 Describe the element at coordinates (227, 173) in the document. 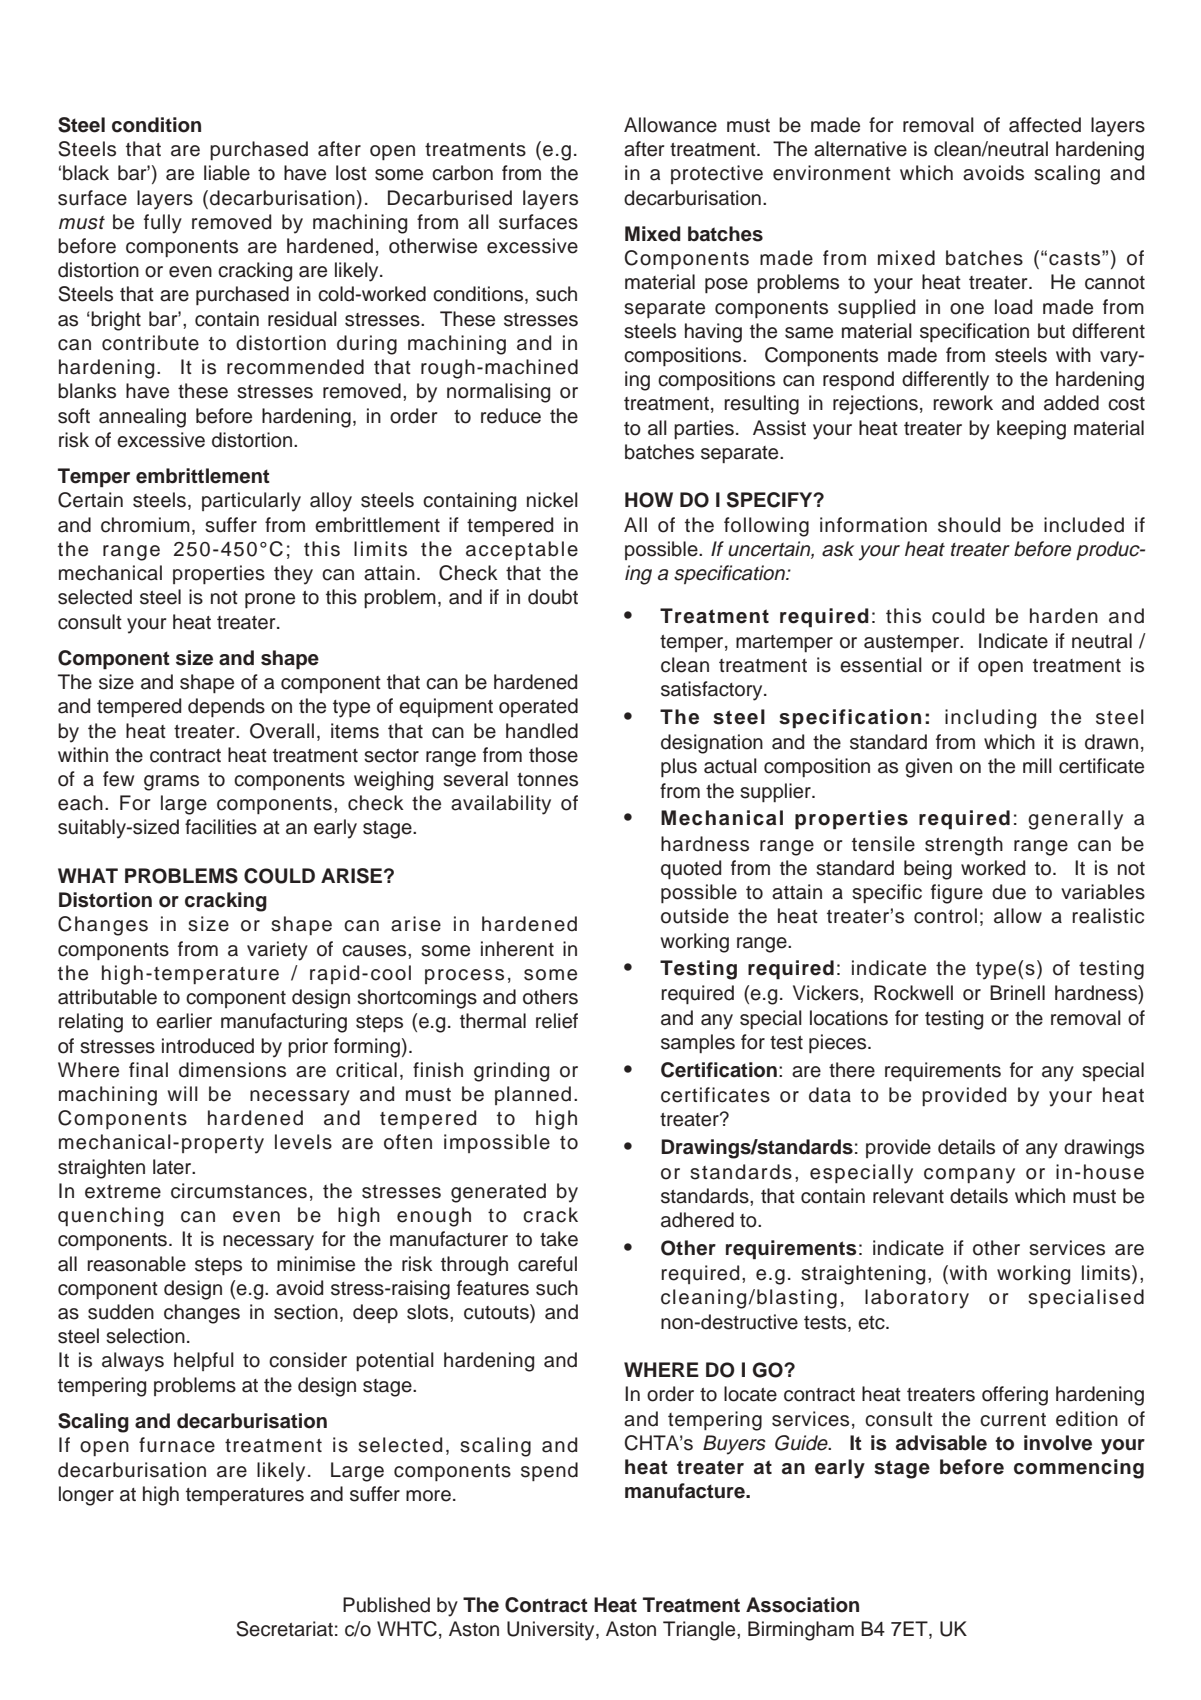

I see `liable` at that location.
